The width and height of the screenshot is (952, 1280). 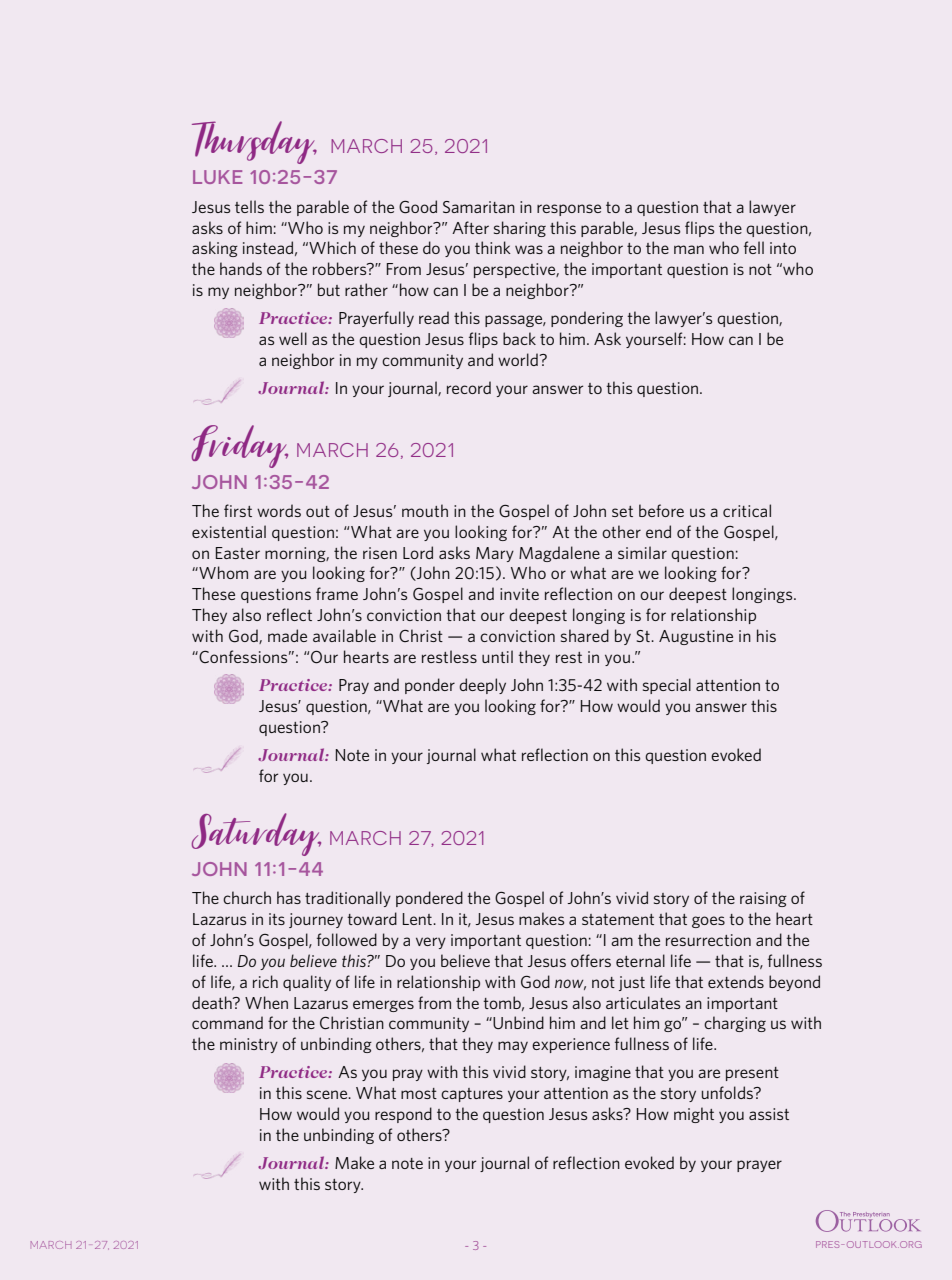 I want to click on special, so click(x=667, y=686).
